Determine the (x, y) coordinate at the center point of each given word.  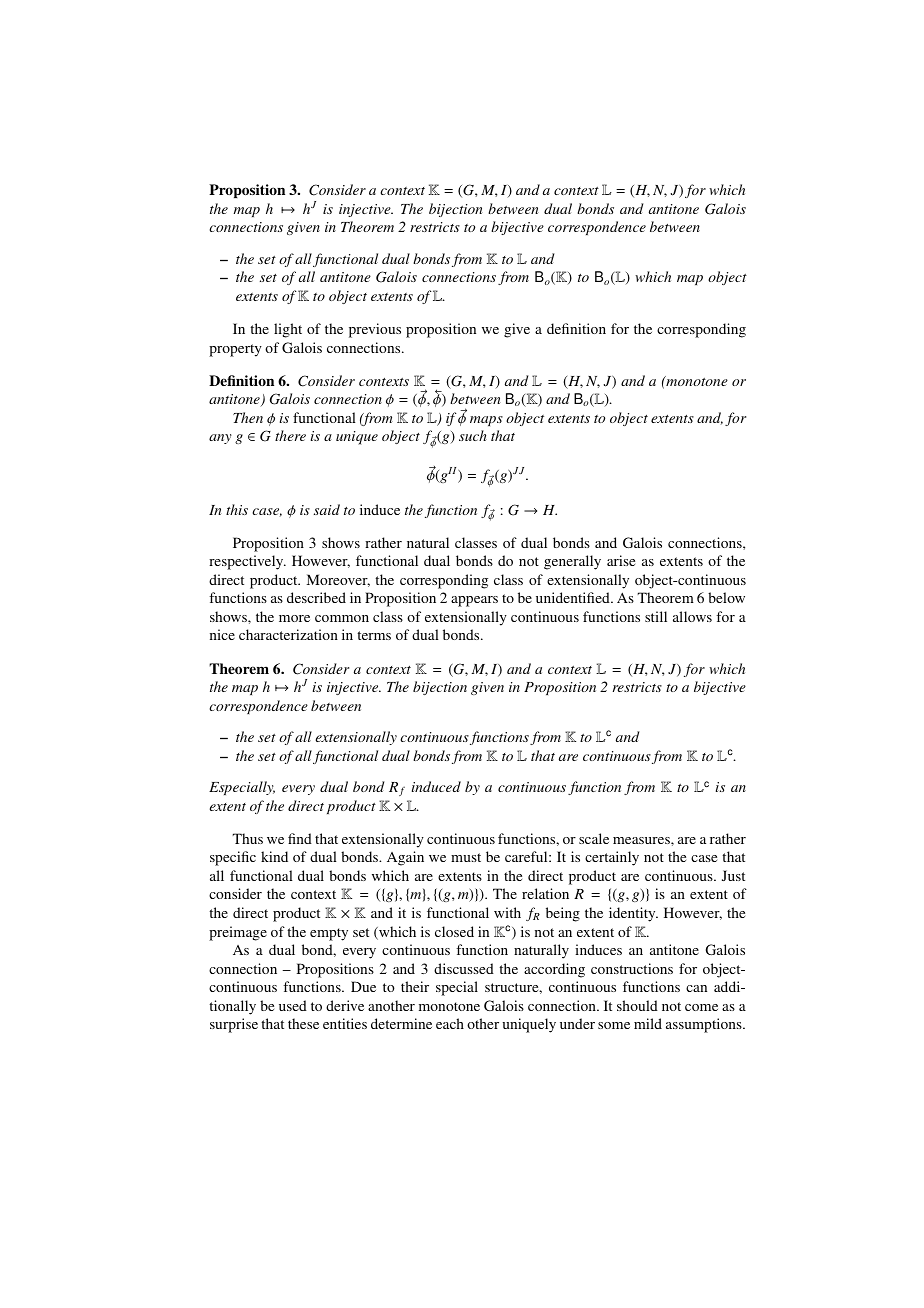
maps (486, 421)
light (288, 330)
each (450, 1023)
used (293, 1005)
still (656, 616)
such (473, 435)
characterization (288, 634)
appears (474, 601)
